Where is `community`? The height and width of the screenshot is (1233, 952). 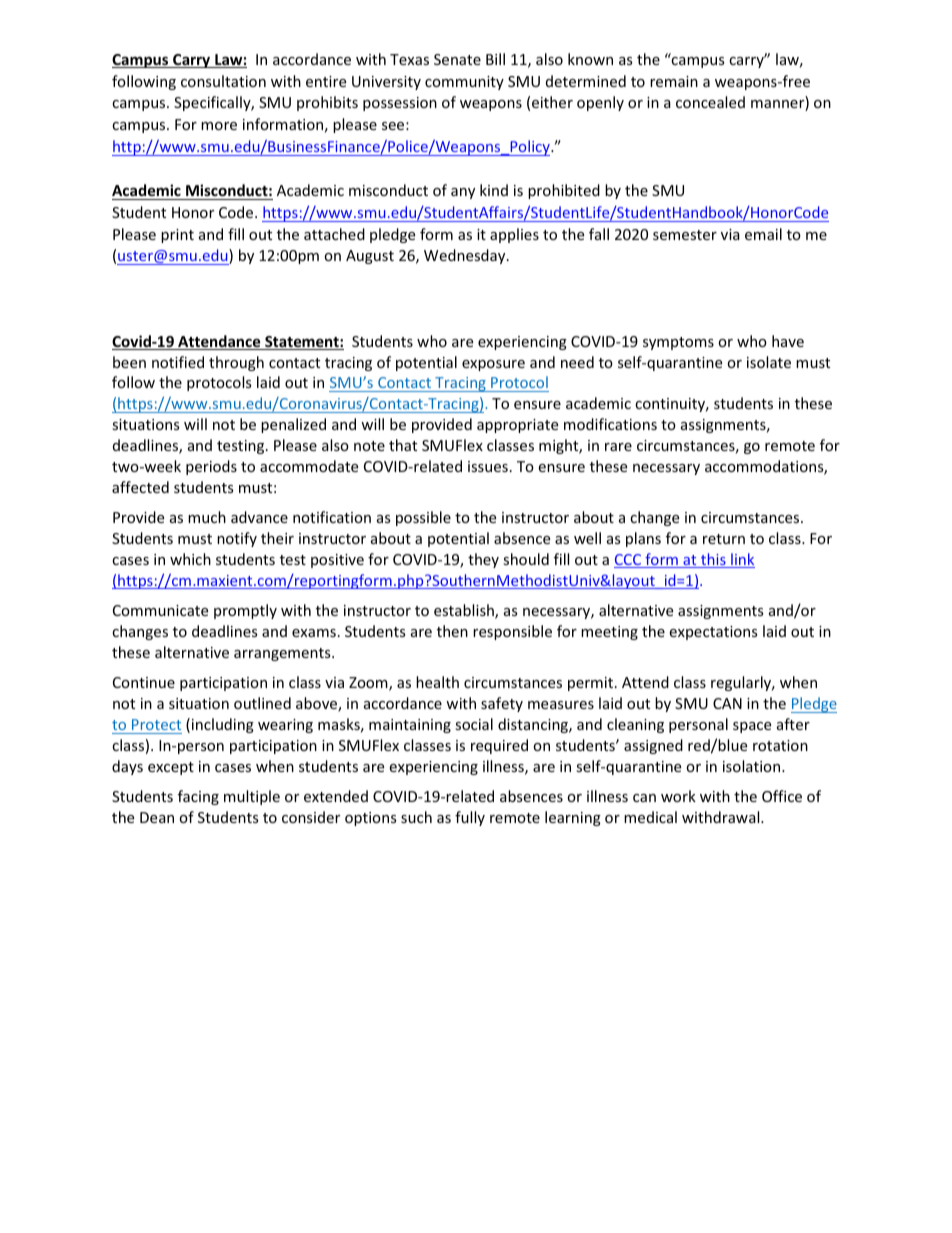 community is located at coordinates (464, 83).
